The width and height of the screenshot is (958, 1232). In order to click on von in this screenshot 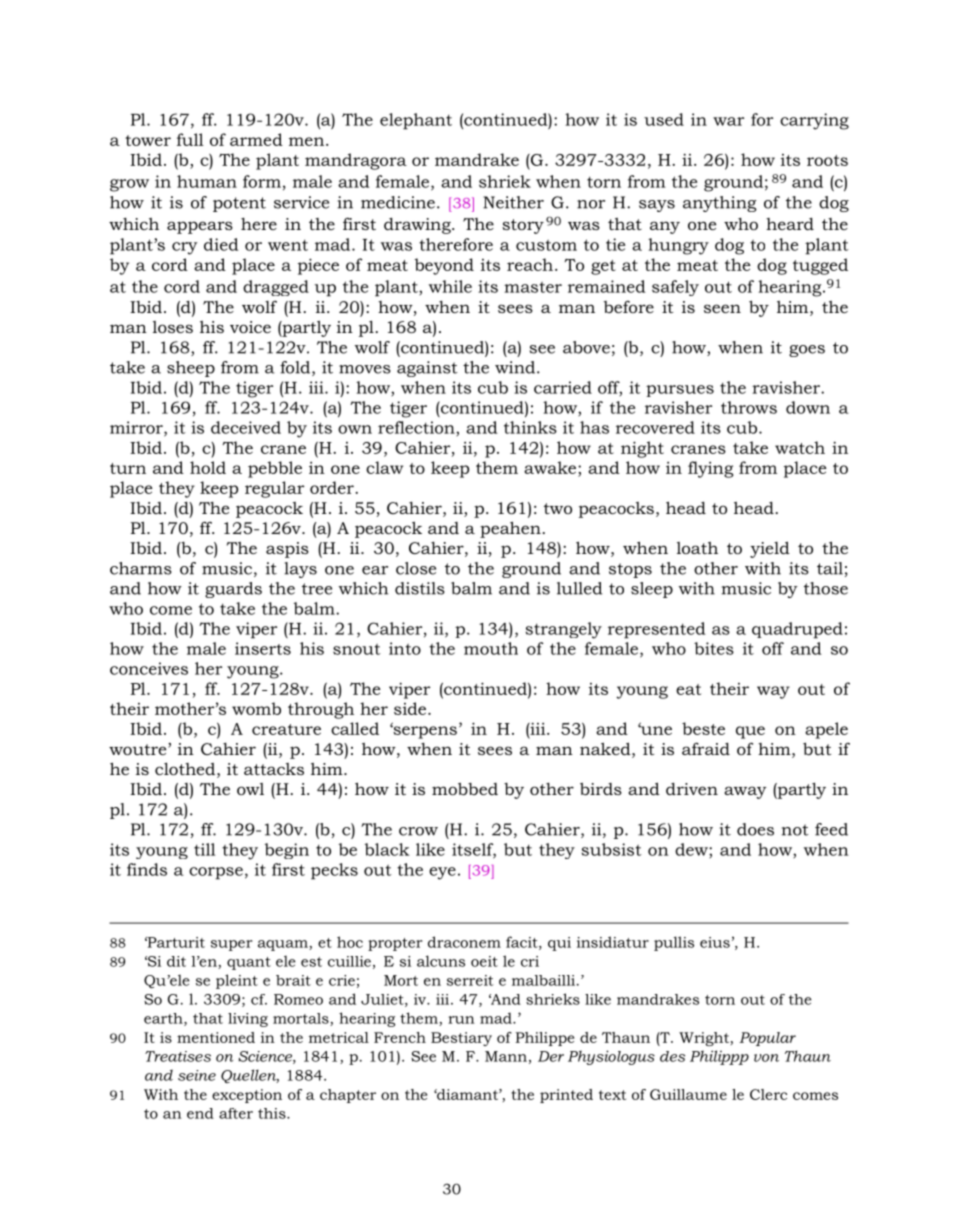, I will do `click(766, 1058)`.
